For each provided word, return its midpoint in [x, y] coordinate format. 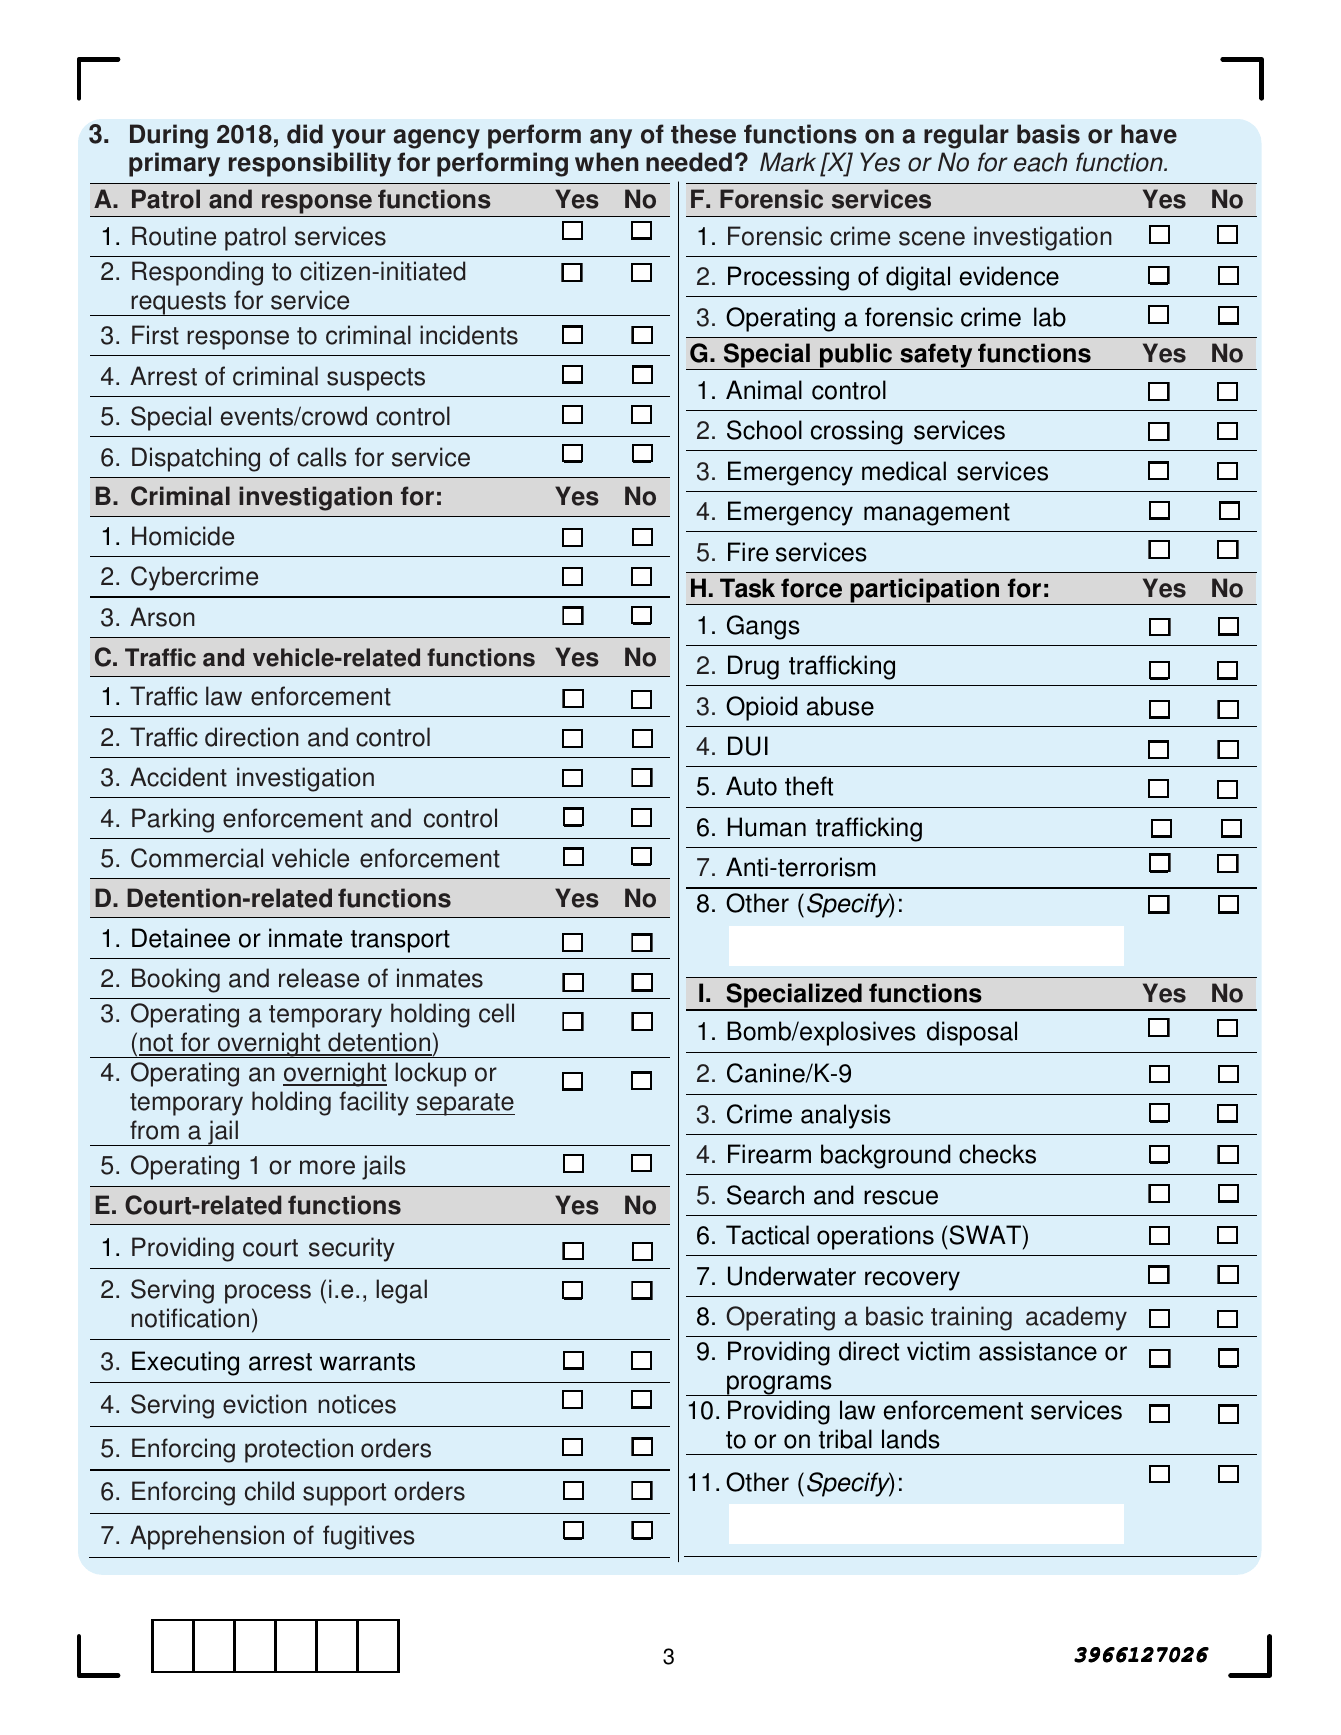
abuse [840, 706]
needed [689, 162]
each [1040, 162]
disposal [972, 1033]
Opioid [762, 708]
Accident [178, 777]
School [764, 430]
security [352, 1249]
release [319, 978]
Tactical [767, 1235]
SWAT [985, 1235]
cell [496, 1013]
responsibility [310, 164]
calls [322, 457]
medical [904, 471]
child [269, 1491]
